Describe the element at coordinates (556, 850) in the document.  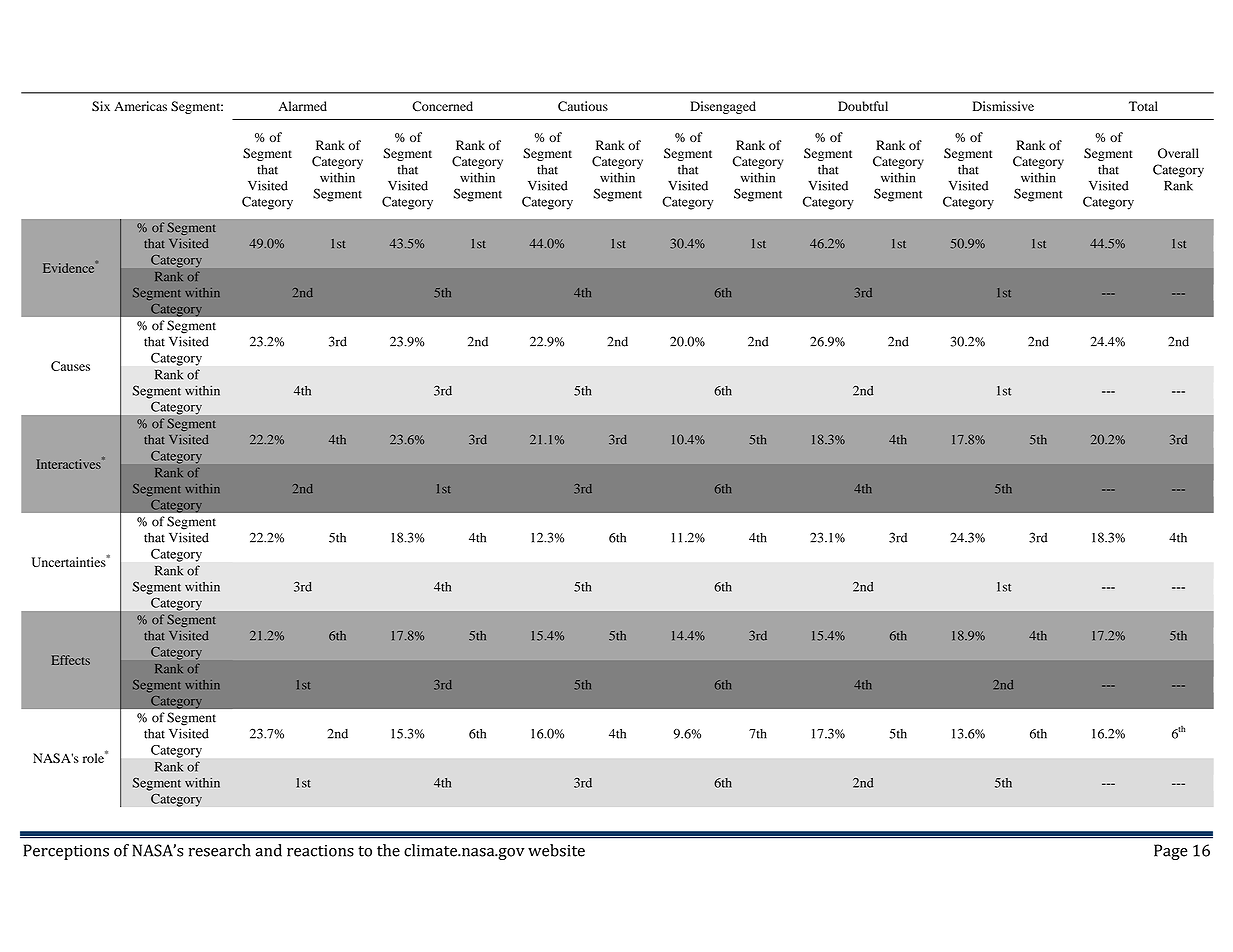
I see `website` at that location.
